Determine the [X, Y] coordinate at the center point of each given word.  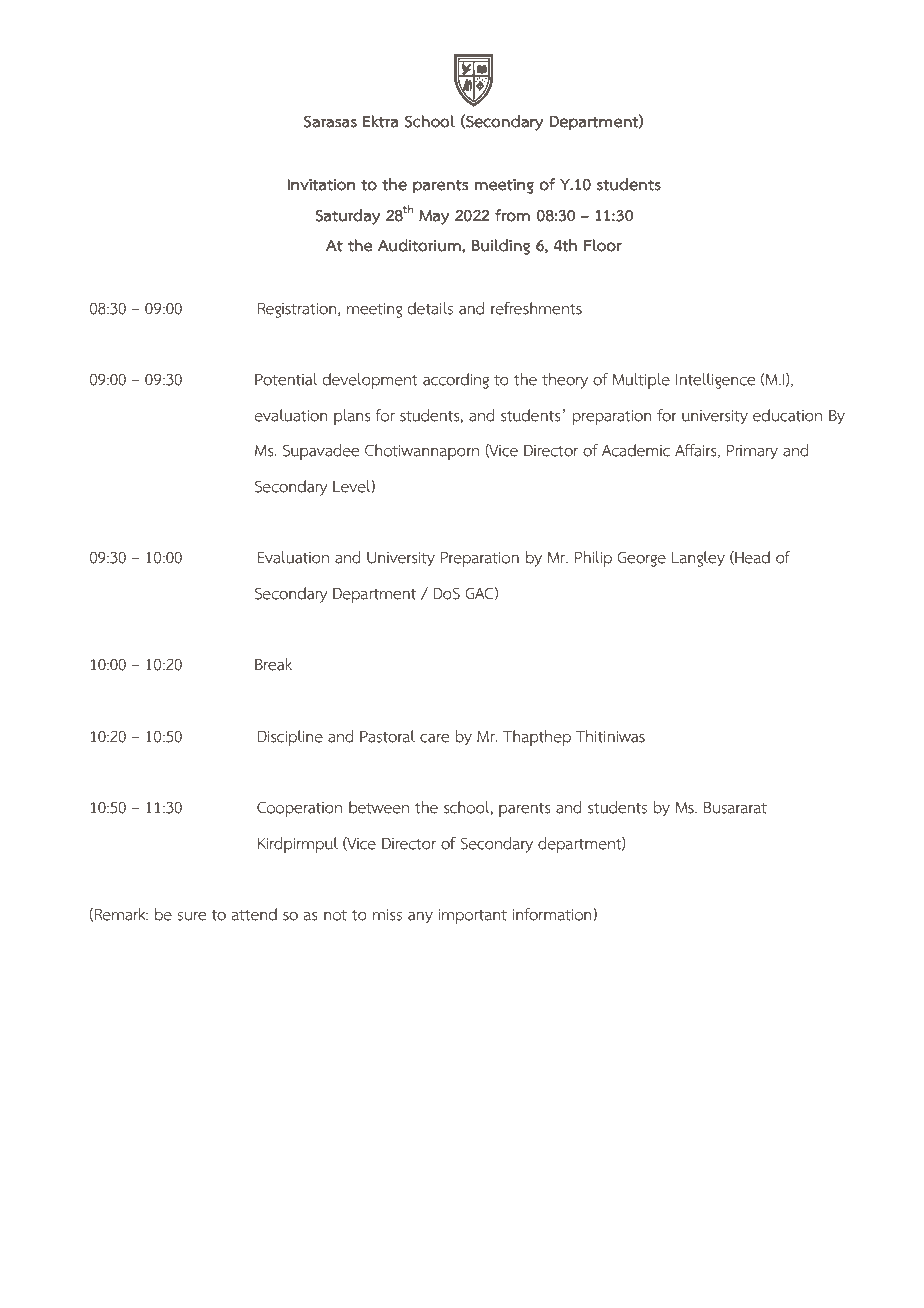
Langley [698, 559]
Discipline [290, 738]
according [456, 381]
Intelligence [715, 381]
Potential [286, 379]
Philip [593, 559]
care [434, 738]
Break [273, 664]
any [420, 918]
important [472, 916]
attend [254, 914]
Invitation [321, 184]
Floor [603, 245]
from [512, 215]
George [641, 559]
